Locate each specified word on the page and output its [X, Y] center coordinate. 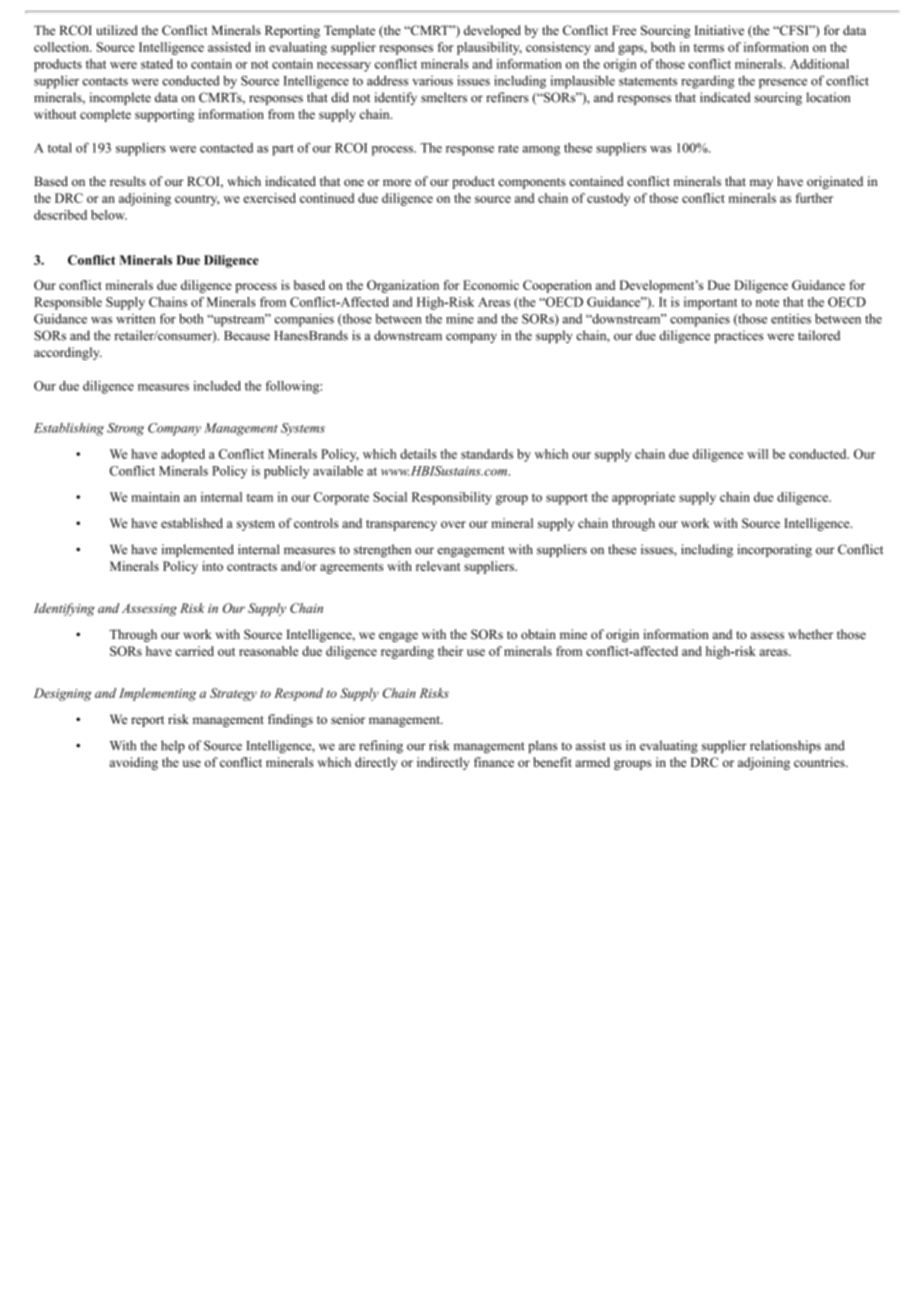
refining [381, 747]
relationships [785, 746]
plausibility [489, 48]
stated [157, 64]
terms [709, 48]
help [173, 746]
